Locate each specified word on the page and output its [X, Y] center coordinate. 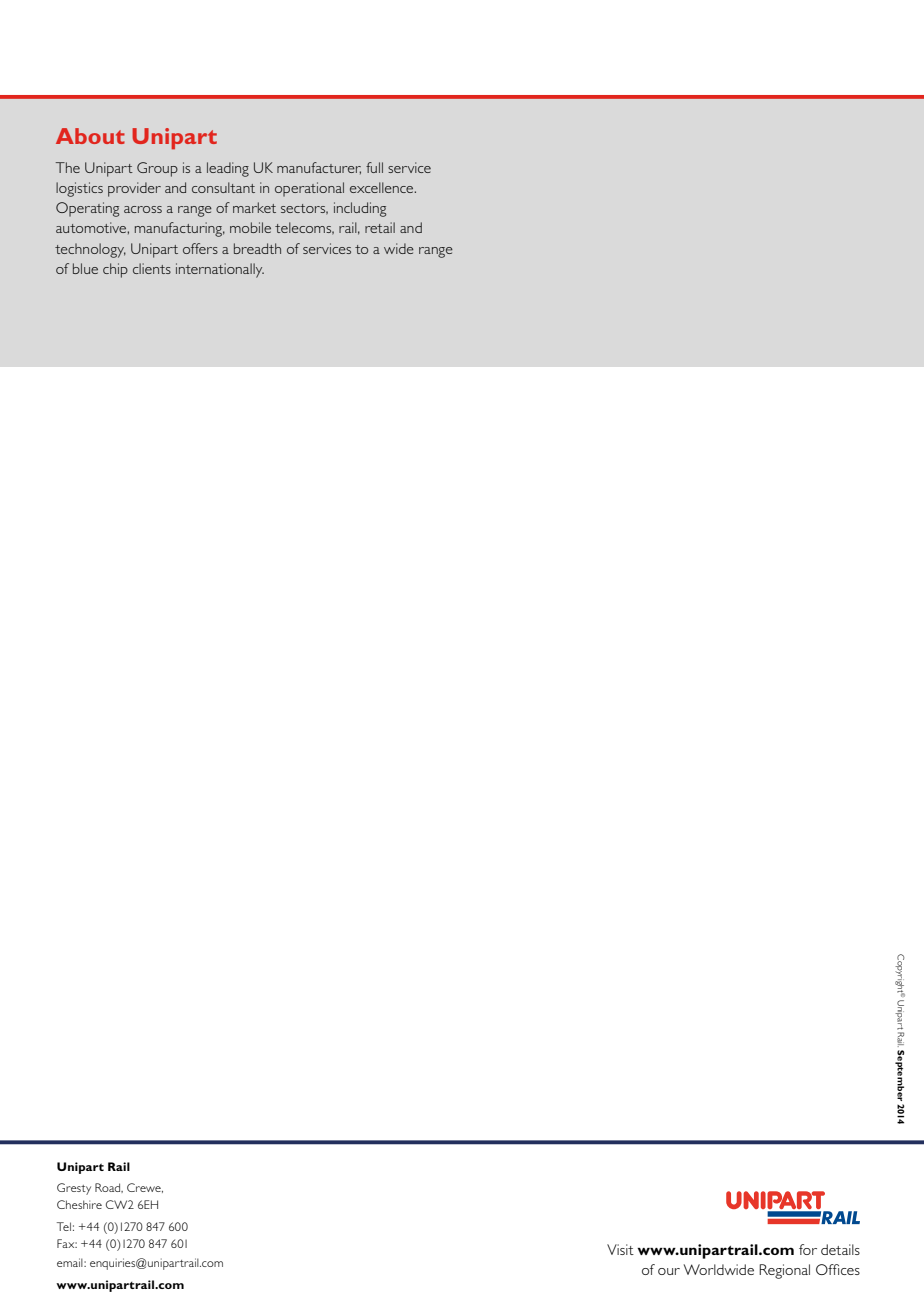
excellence [383, 187]
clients [152, 268]
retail [380, 227]
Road [109, 1188]
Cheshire [79, 1204]
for [808, 1249]
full [374, 167]
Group [157, 169]
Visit [620, 1249]
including [360, 209]
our [669, 1271]
